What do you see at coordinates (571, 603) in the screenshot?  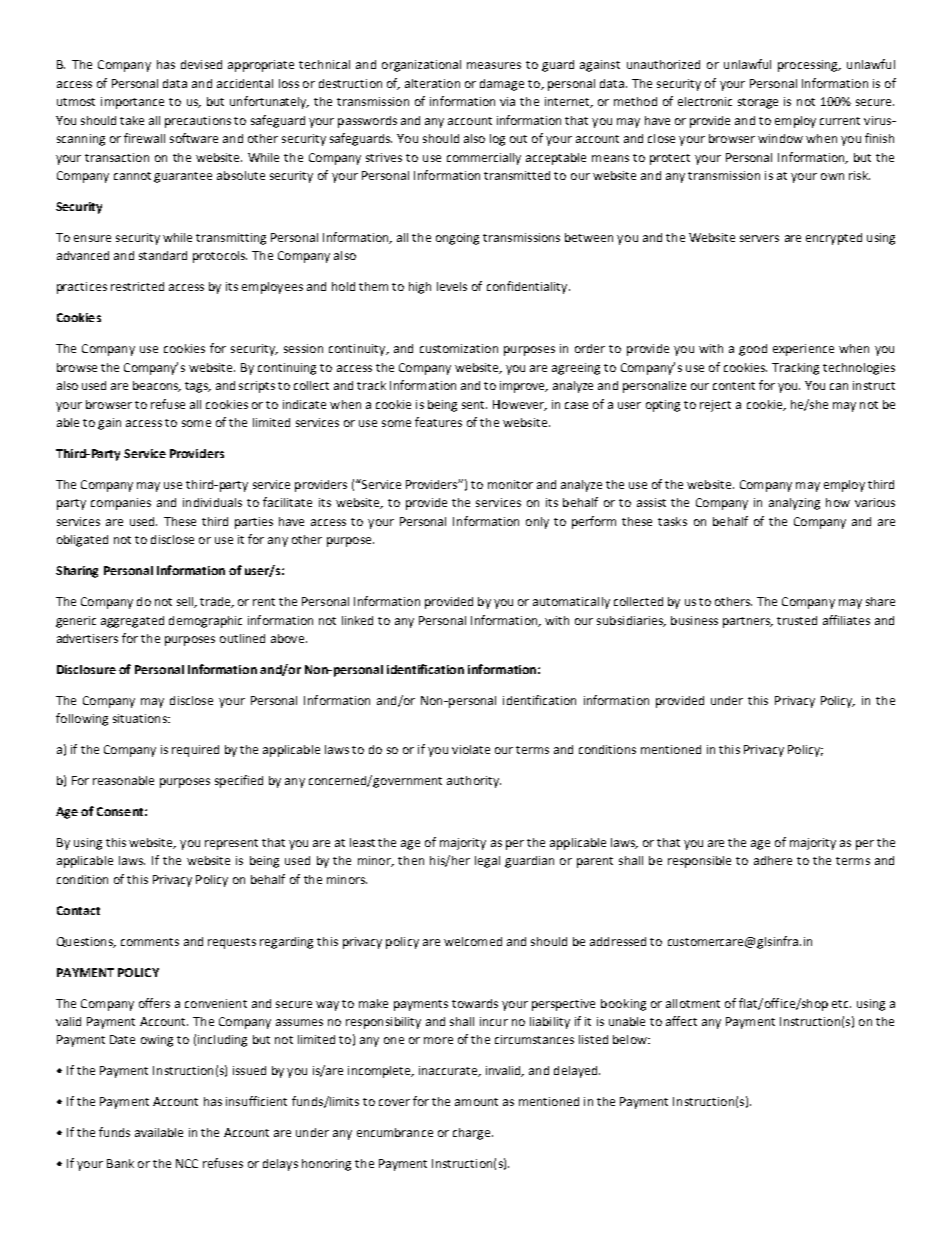 I see `automatically` at bounding box center [571, 603].
